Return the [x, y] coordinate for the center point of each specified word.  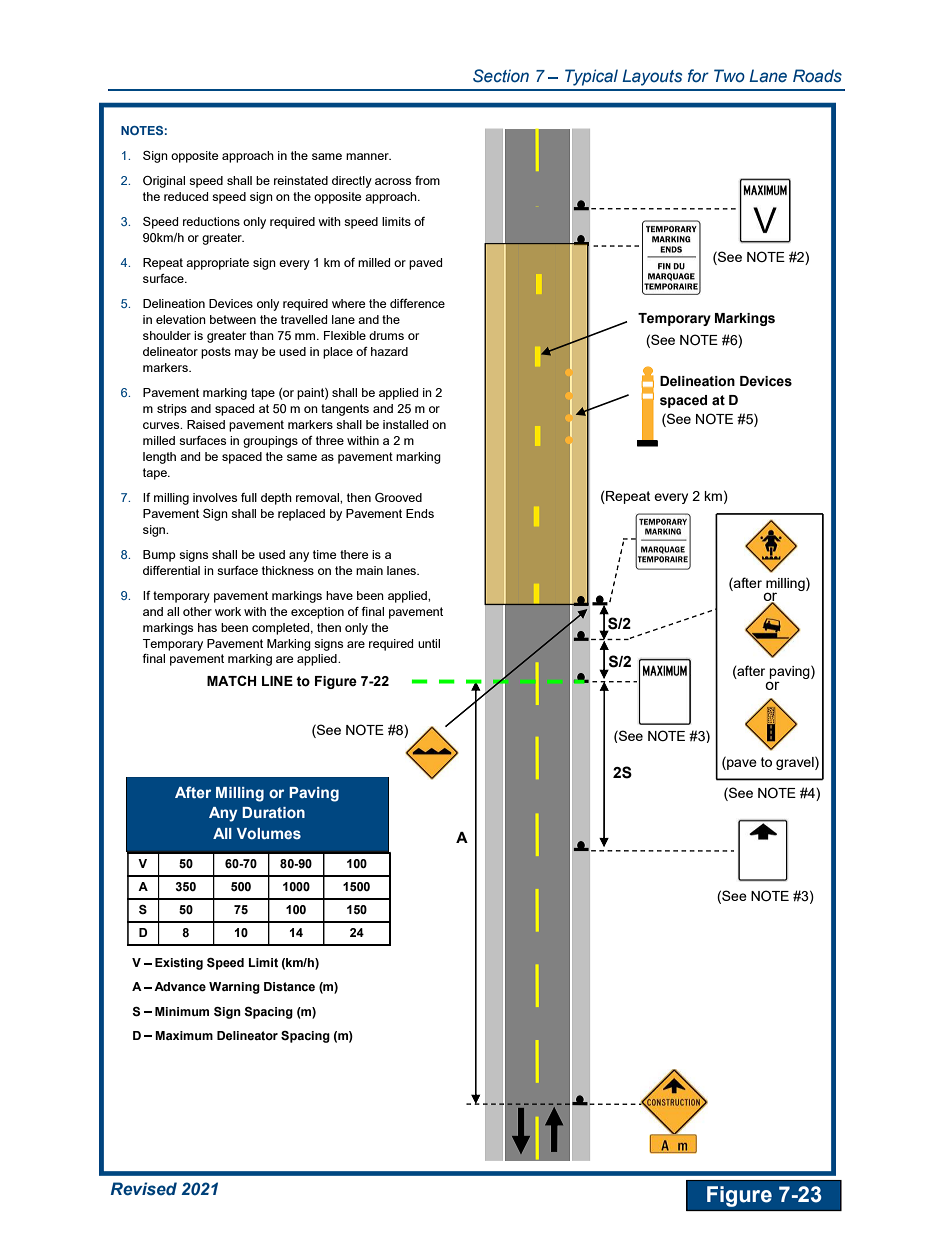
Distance [289, 987]
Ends [420, 513]
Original [164, 182]
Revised [144, 1189]
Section [501, 76]
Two [729, 75]
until [429, 643]
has [207, 627]
